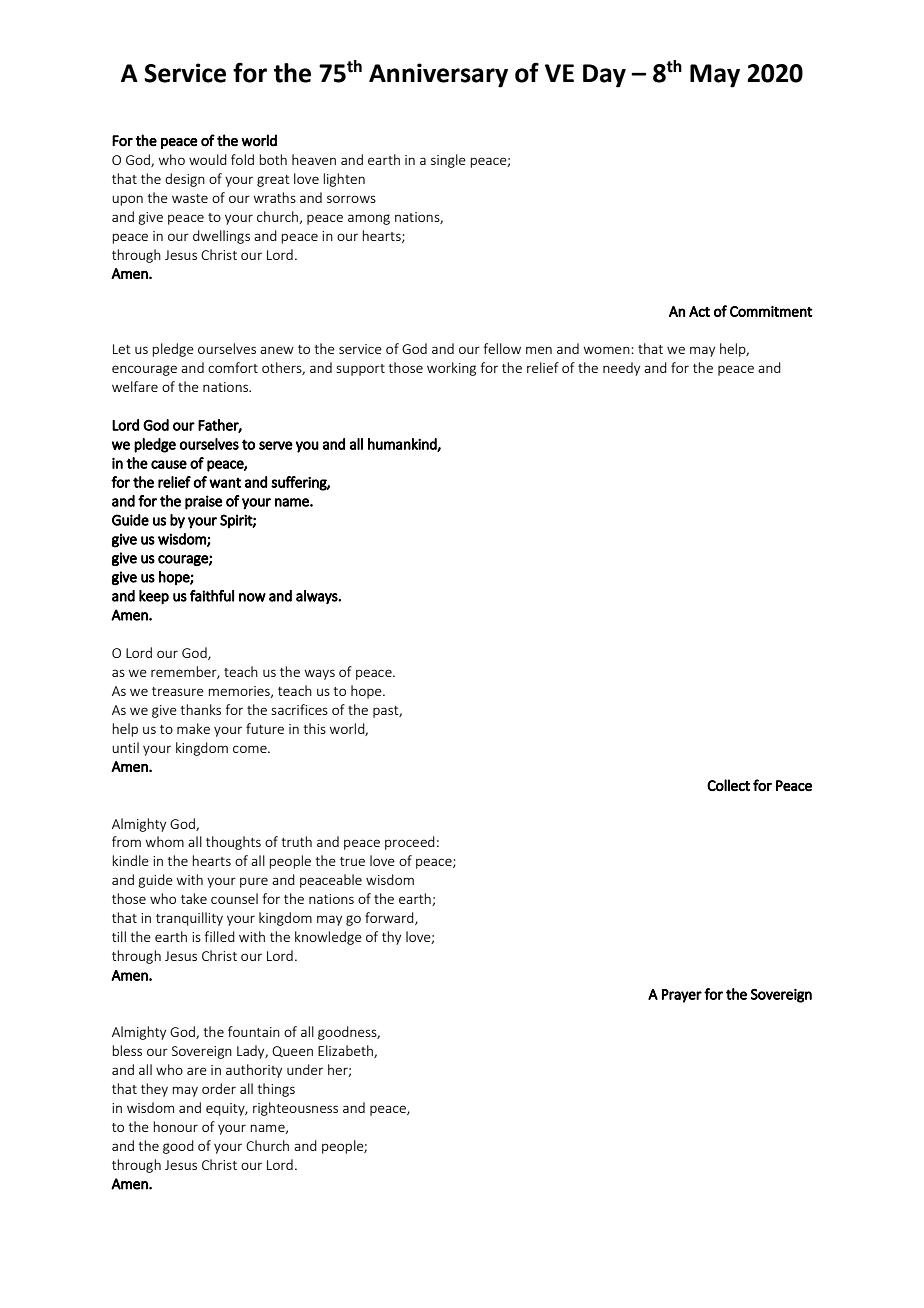  Describe the element at coordinates (682, 996) in the image. I see `Prayer` at that location.
